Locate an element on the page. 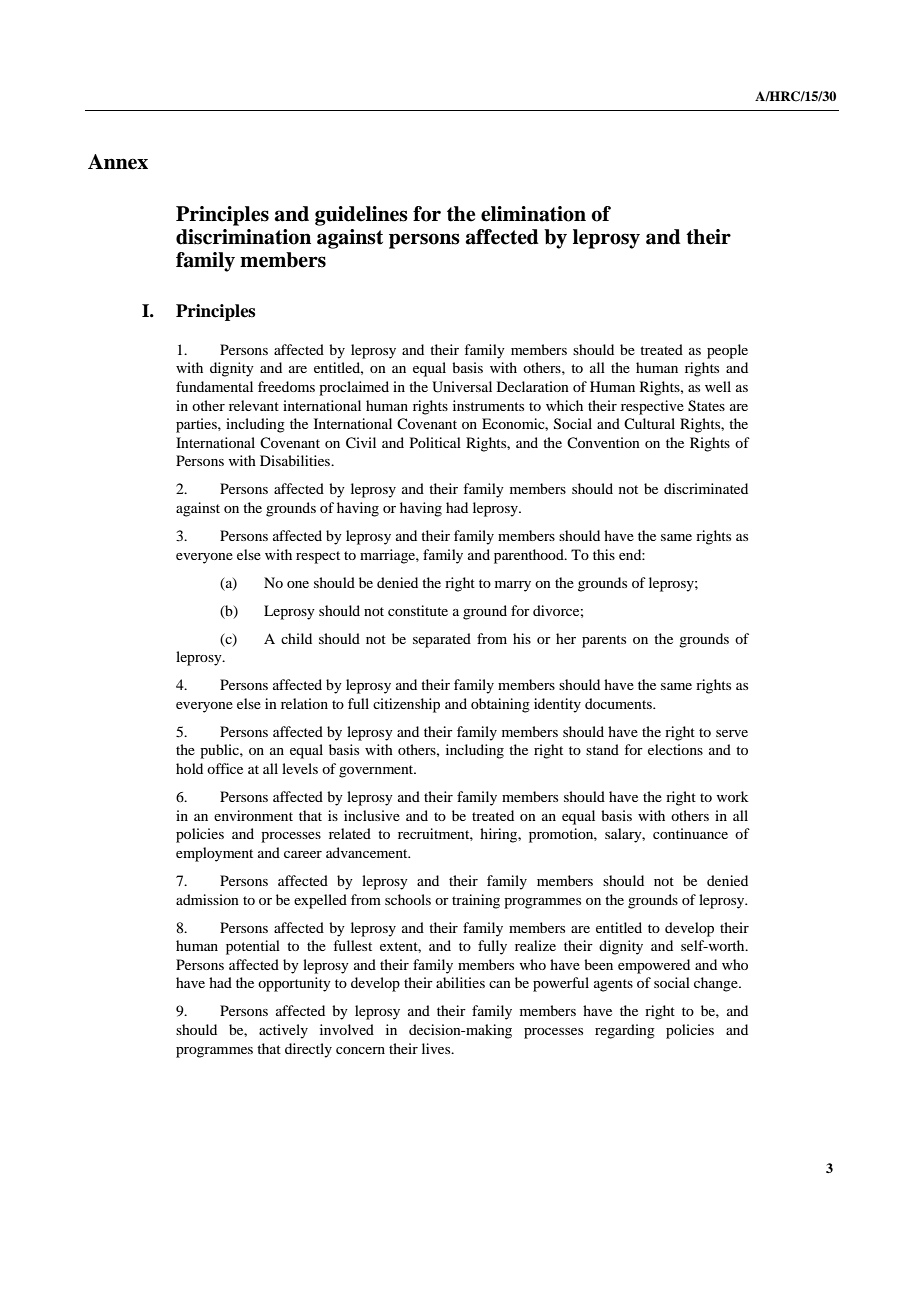 The height and width of the page is (1308, 924). lives is located at coordinates (437, 1048).
